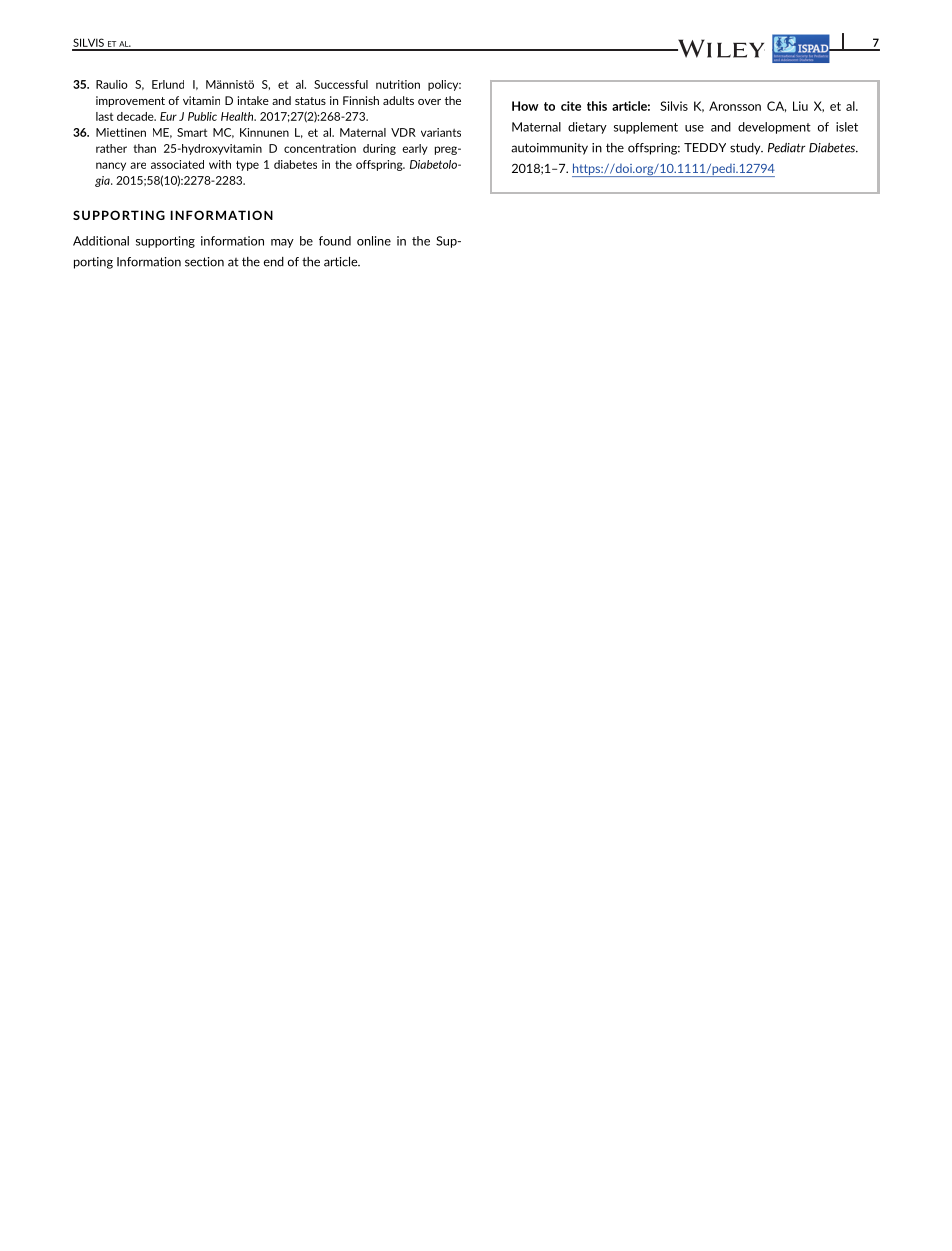 The image size is (952, 1251). Describe the element at coordinates (746, 149) in the screenshot. I see `study` at that location.
